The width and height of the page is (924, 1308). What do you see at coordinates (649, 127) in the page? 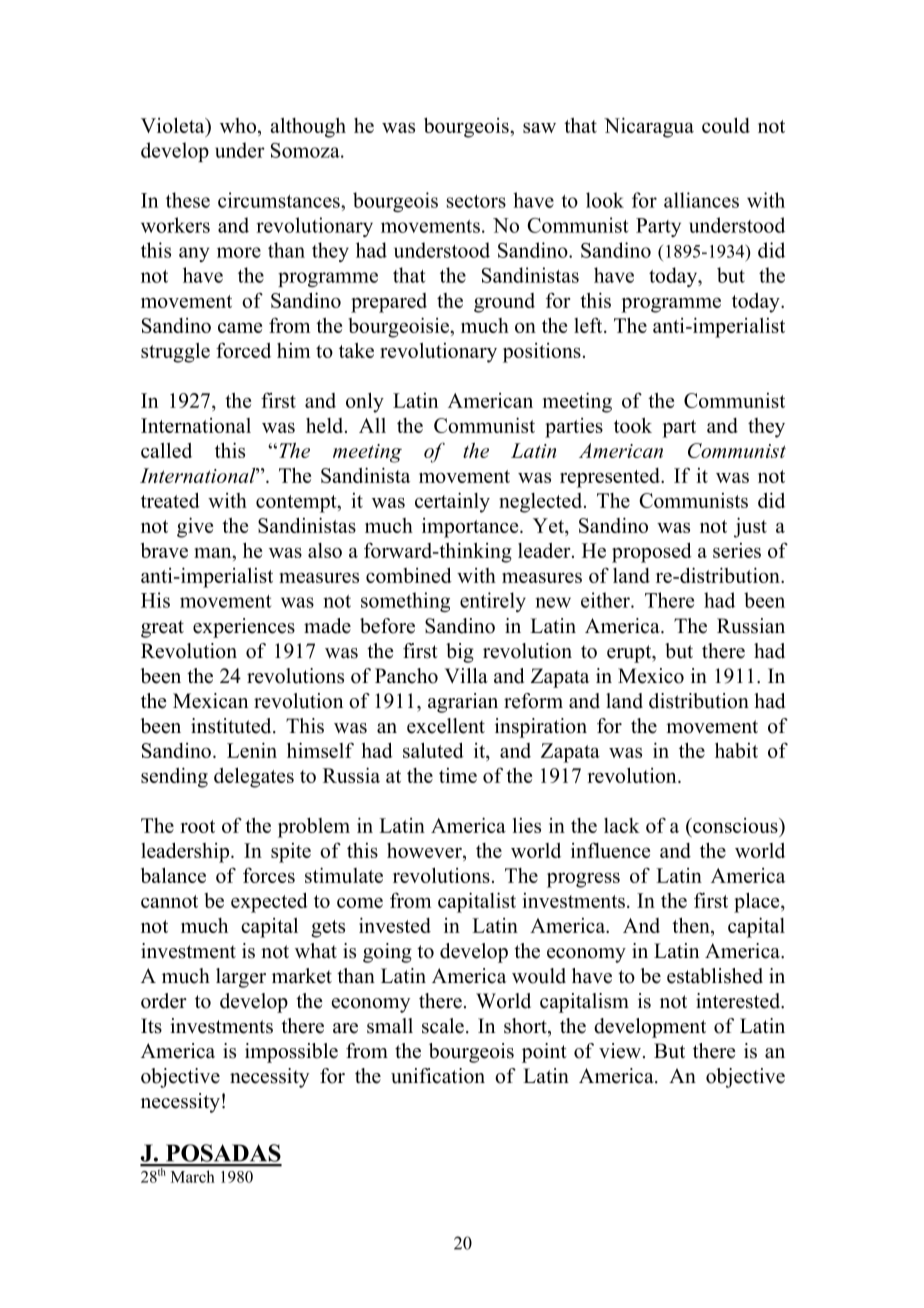
I see `Nicaragua` at bounding box center [649, 127].
